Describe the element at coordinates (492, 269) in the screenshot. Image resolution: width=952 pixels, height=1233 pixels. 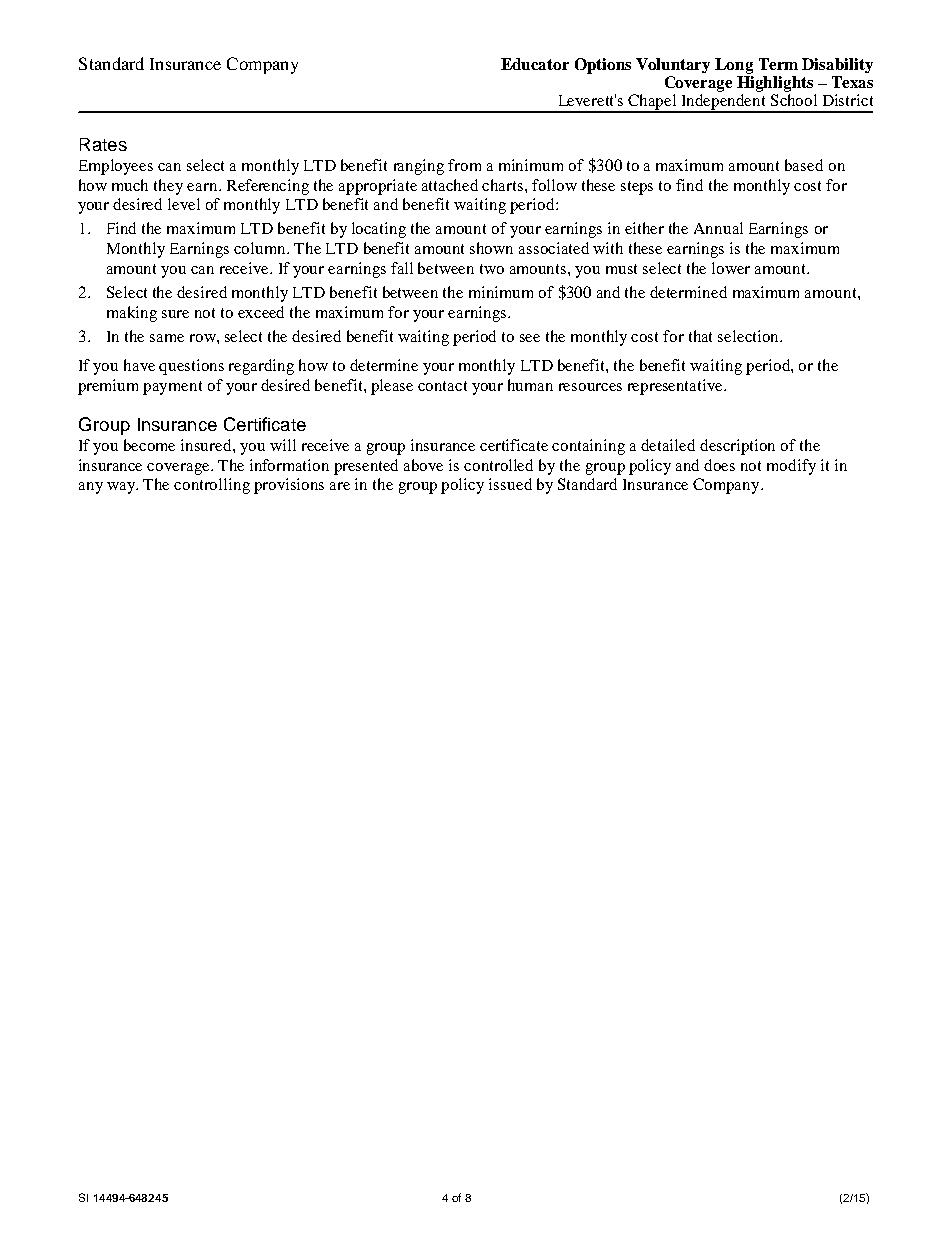
I see `two` at that location.
